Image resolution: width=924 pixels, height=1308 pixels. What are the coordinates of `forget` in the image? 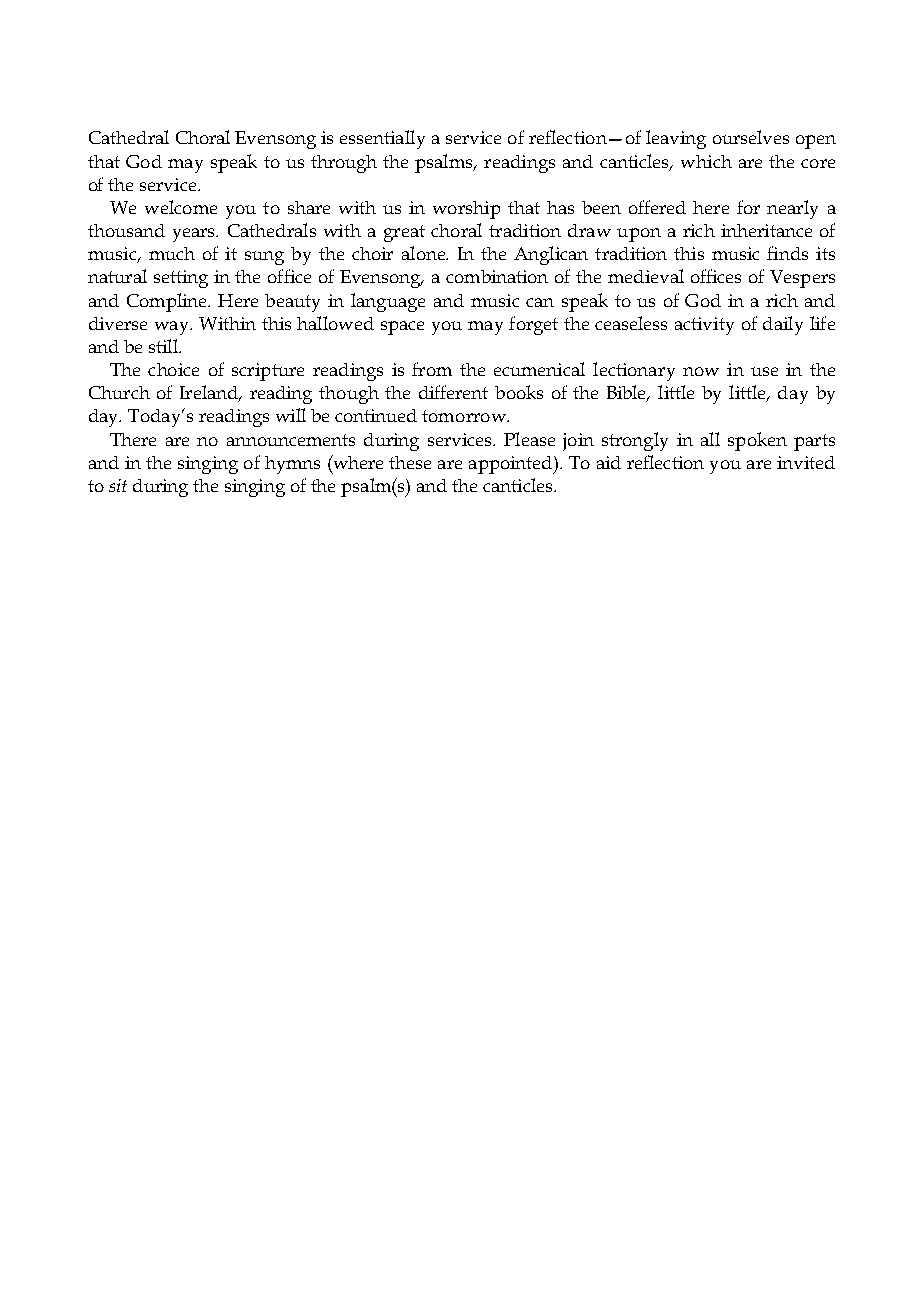 It's located at (533, 325).
